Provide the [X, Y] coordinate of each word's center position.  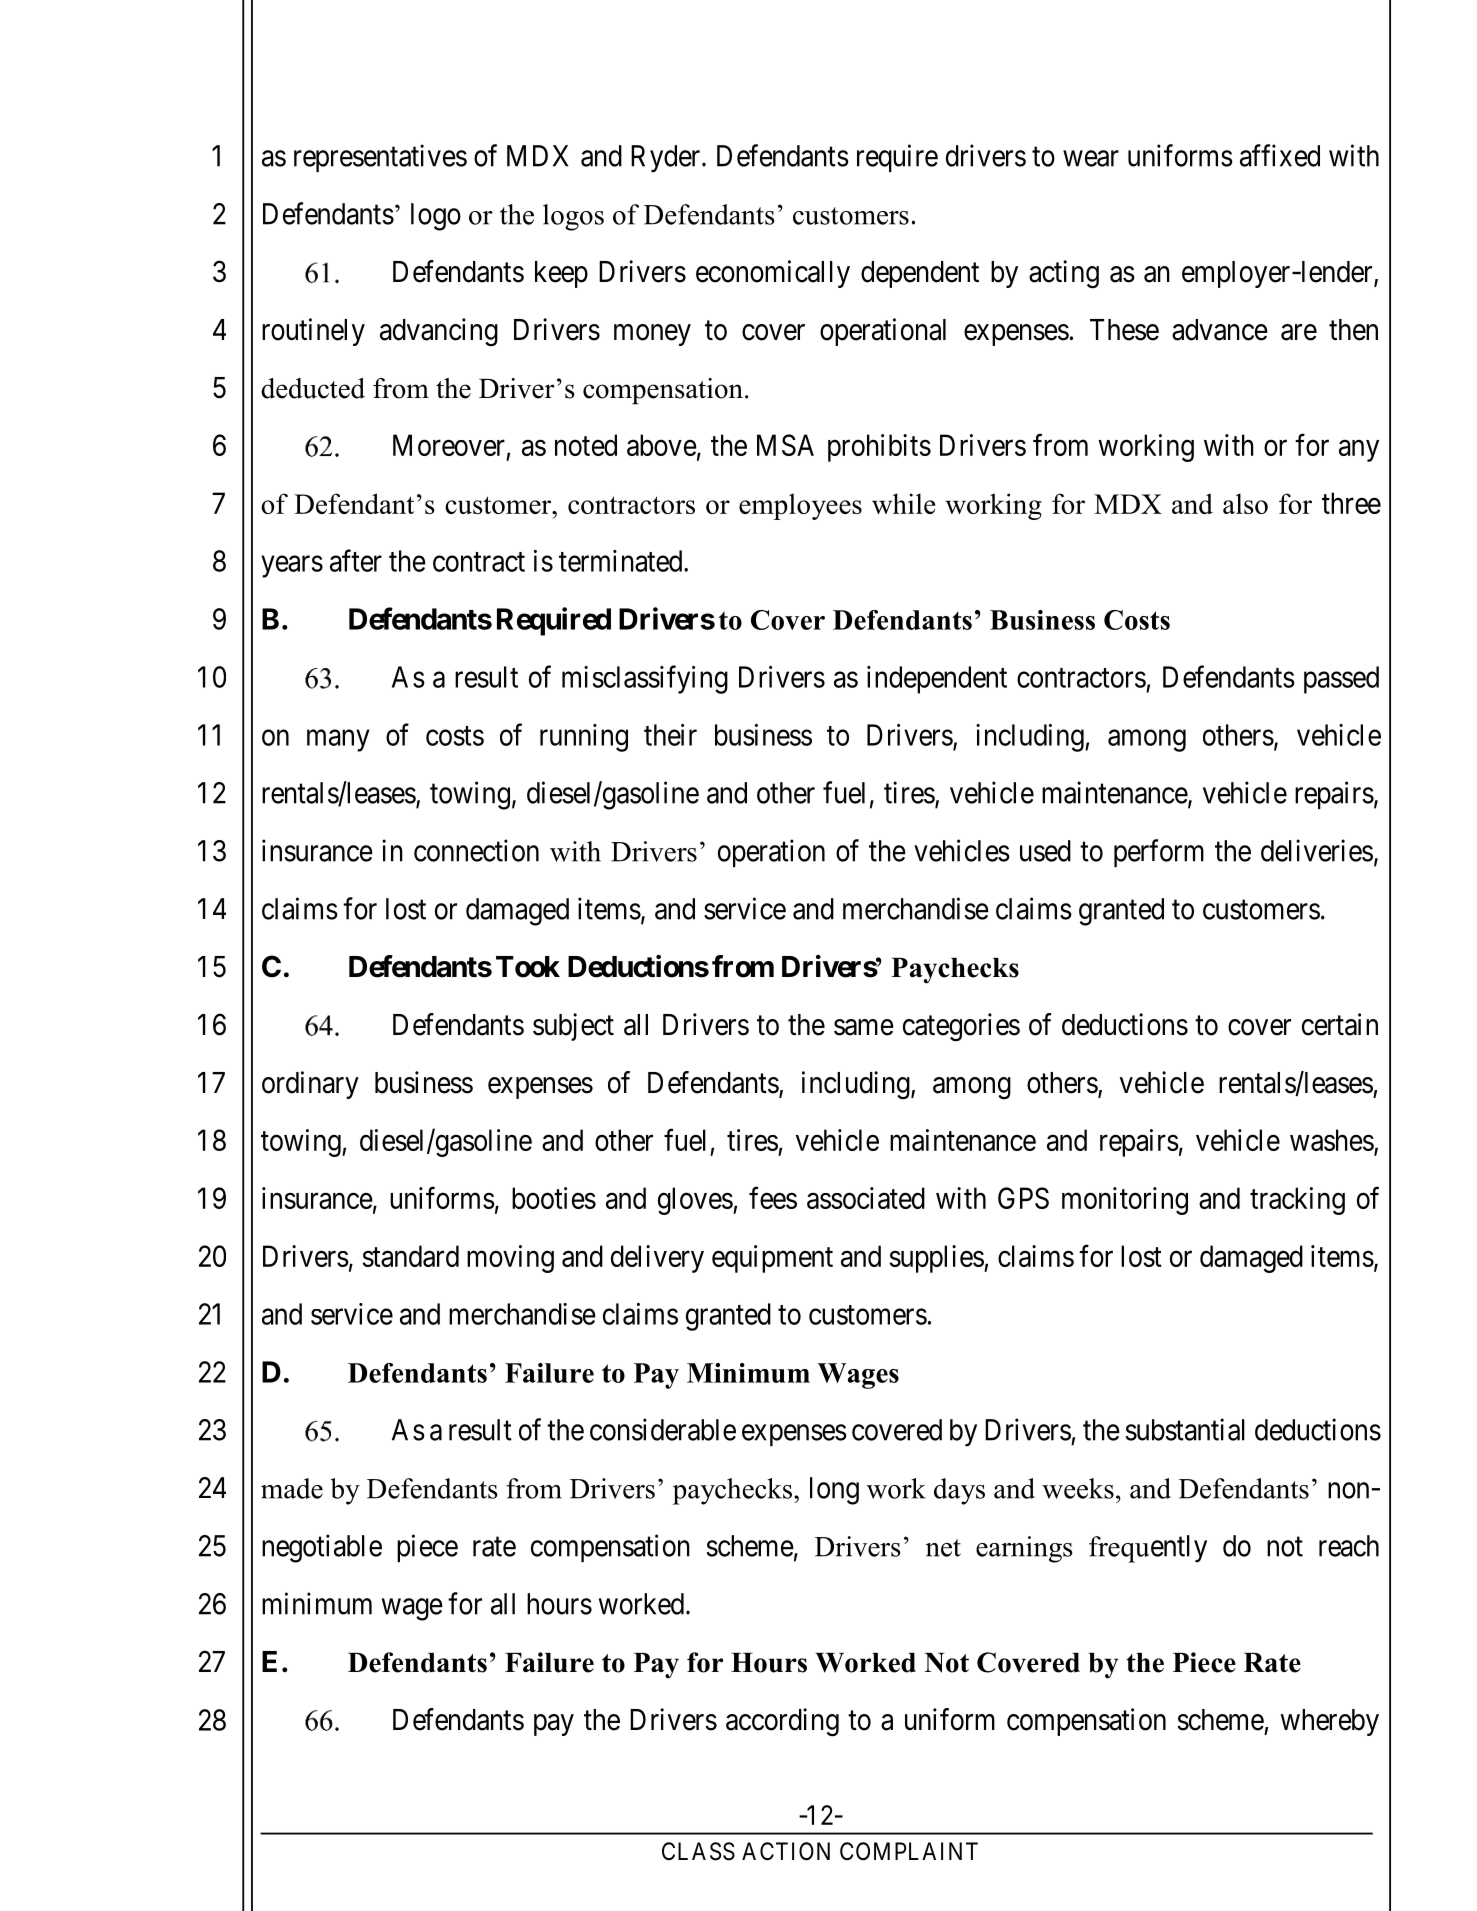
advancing [439, 332]
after [356, 560]
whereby [1329, 1722]
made [292, 1488]
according [782, 1722]
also [1245, 503]
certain [1340, 1024]
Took [528, 967]
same [864, 1027]
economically [773, 274]
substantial [1185, 1429]
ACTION [786, 1851]
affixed [1280, 155]
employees [800, 506]
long [834, 1491]
